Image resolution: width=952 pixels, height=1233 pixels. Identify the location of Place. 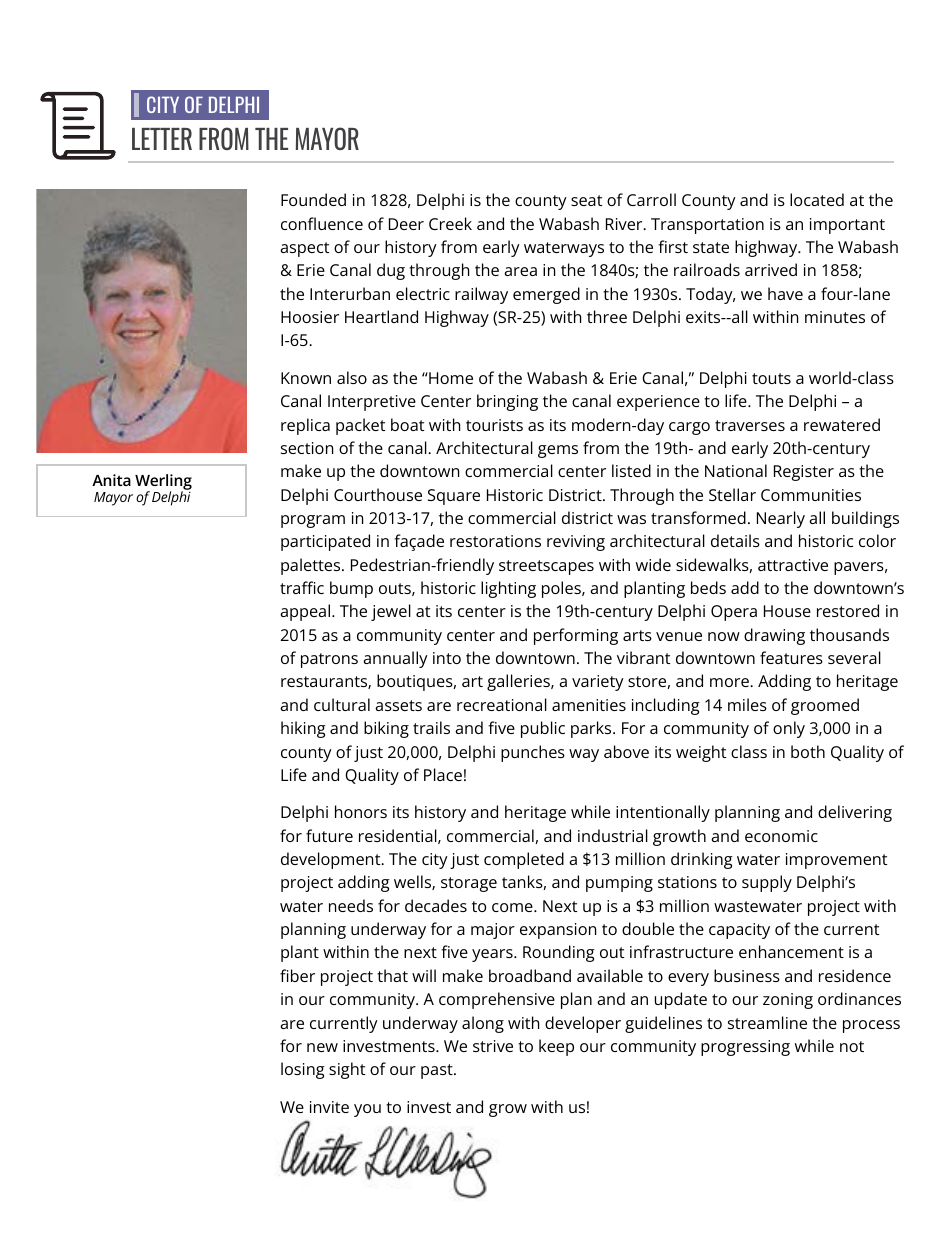
(443, 774).
